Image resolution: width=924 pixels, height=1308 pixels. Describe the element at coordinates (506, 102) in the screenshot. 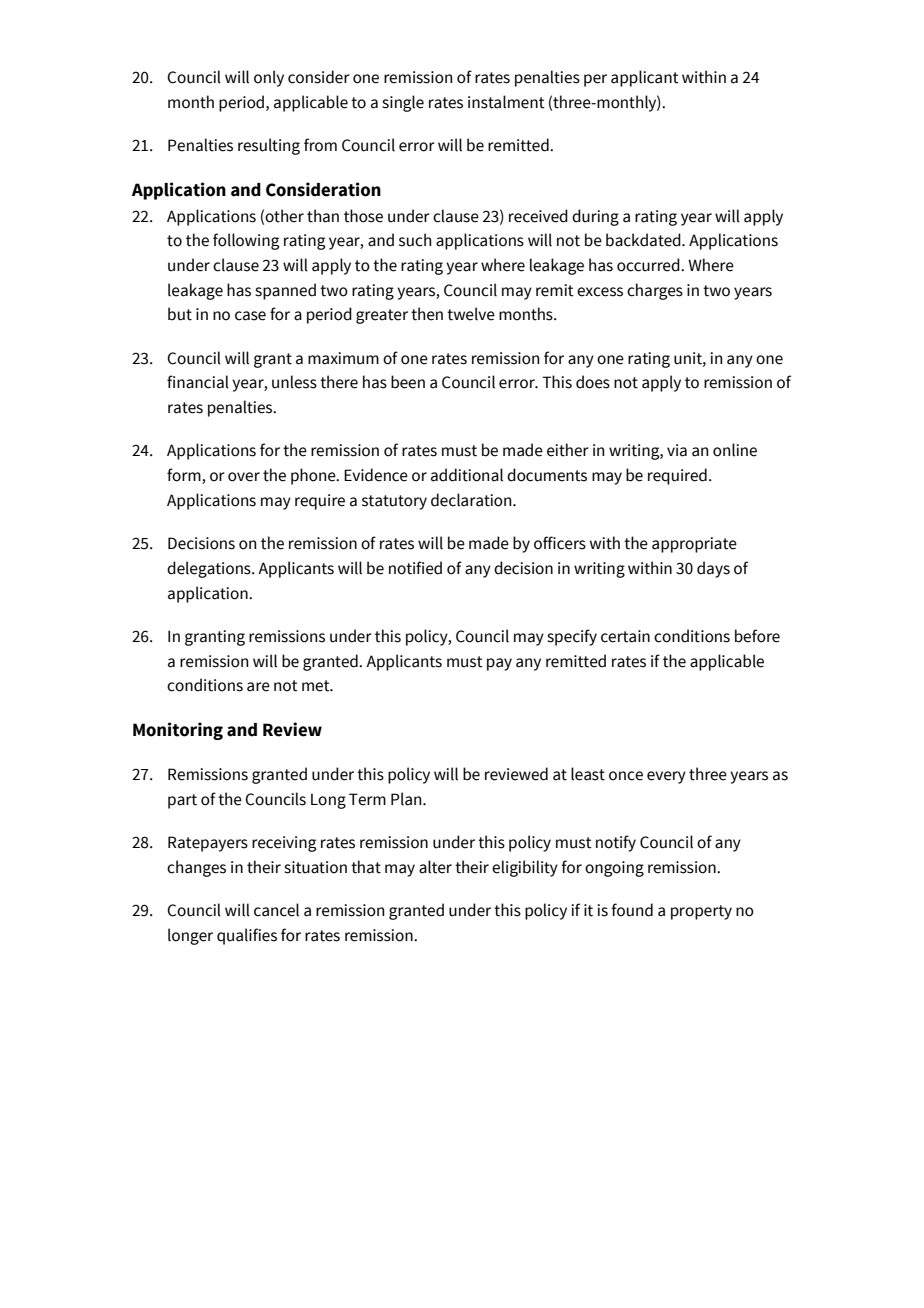

I see `instalment` at that location.
